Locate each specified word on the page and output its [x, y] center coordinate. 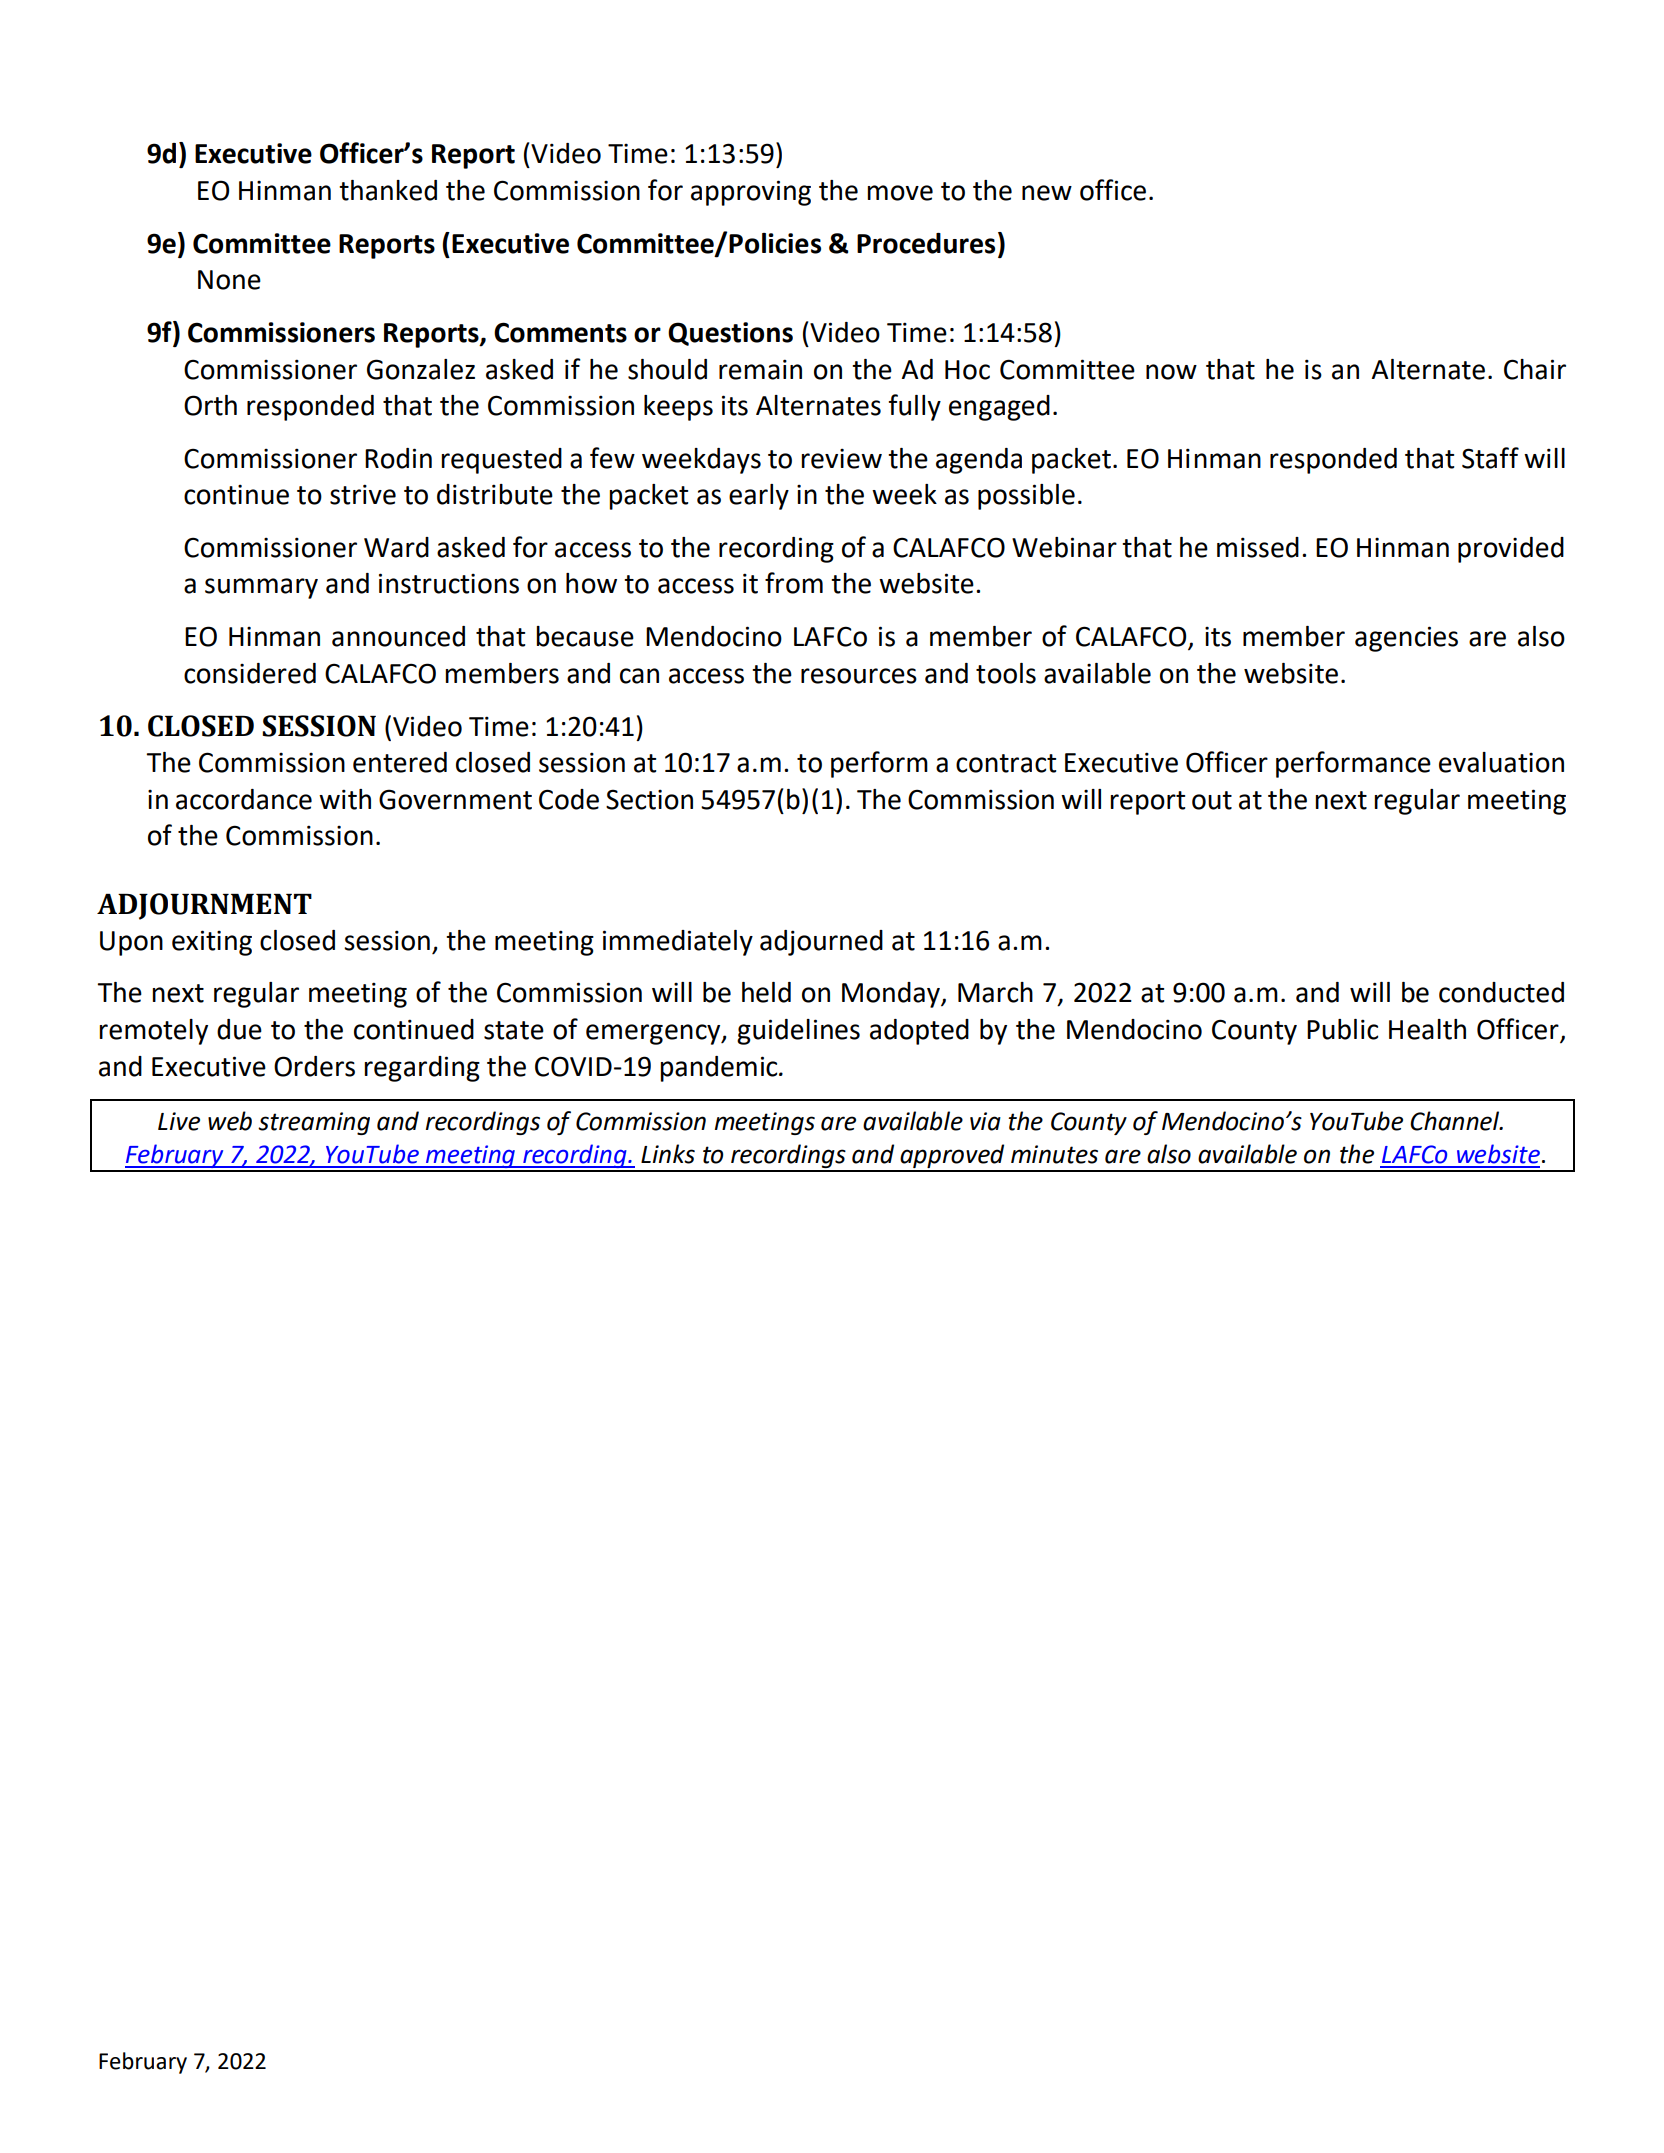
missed [1258, 547]
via [985, 1121]
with [345, 799]
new [1047, 193]
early [759, 497]
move [900, 193]
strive [363, 494]
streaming [314, 1123]
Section [649, 799]
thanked [388, 190]
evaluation [1501, 762]
